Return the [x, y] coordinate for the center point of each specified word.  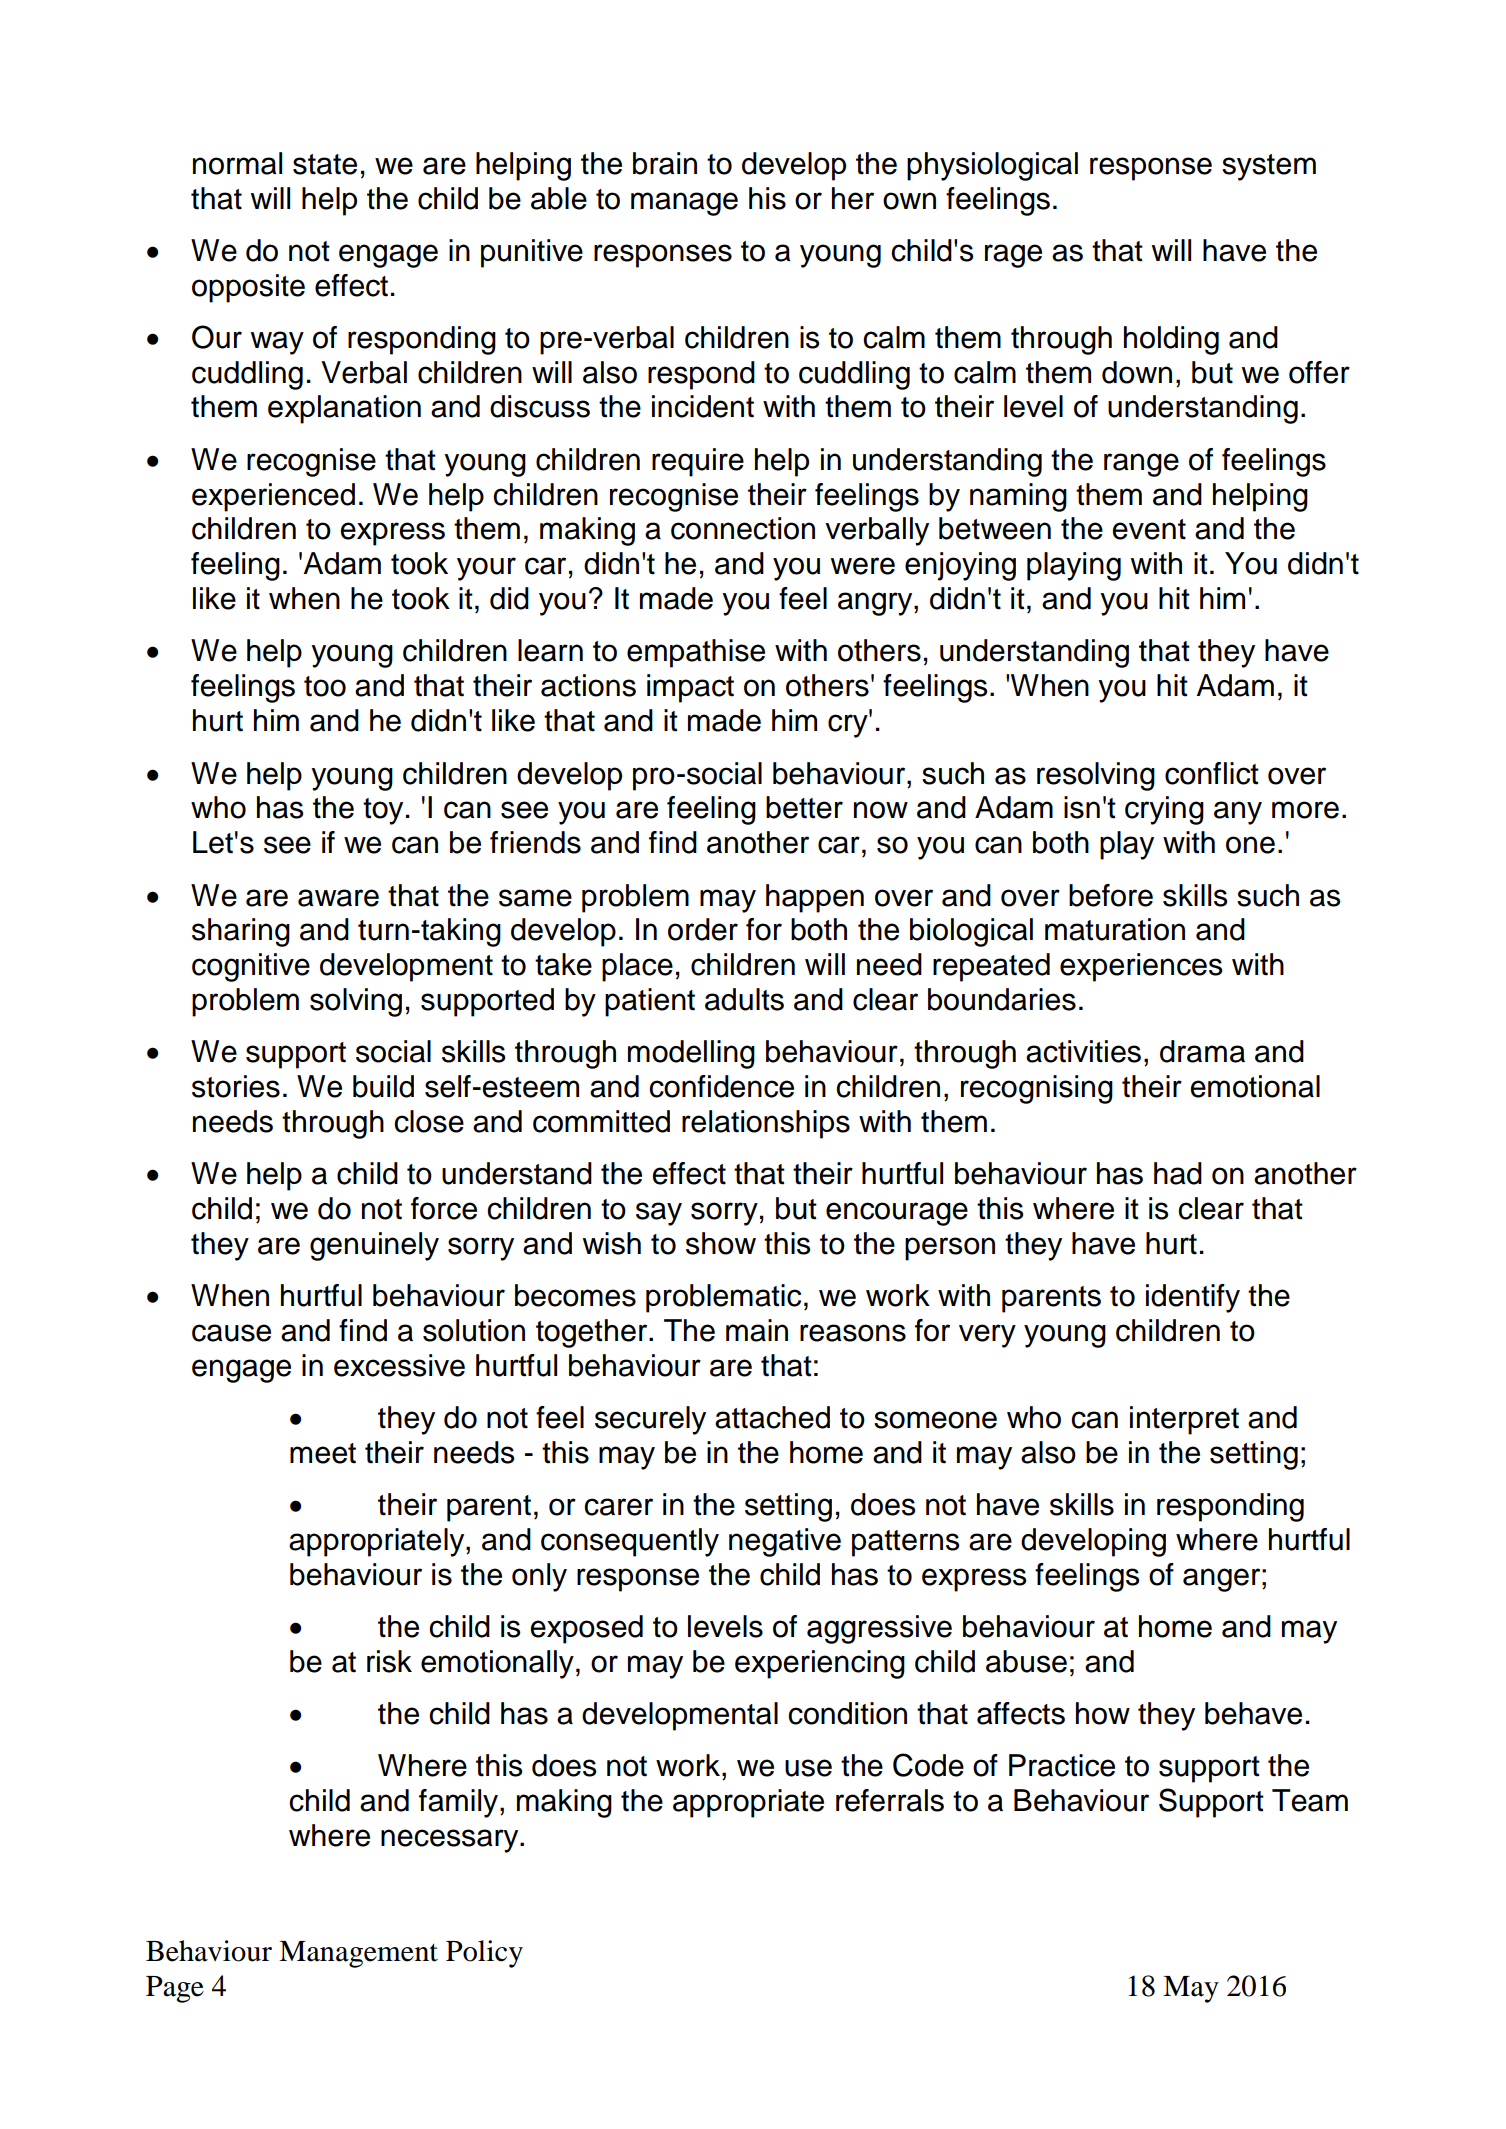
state [325, 164]
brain [665, 163]
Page [175, 1989]
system [1269, 167]
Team [1310, 1800]
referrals [890, 1800]
